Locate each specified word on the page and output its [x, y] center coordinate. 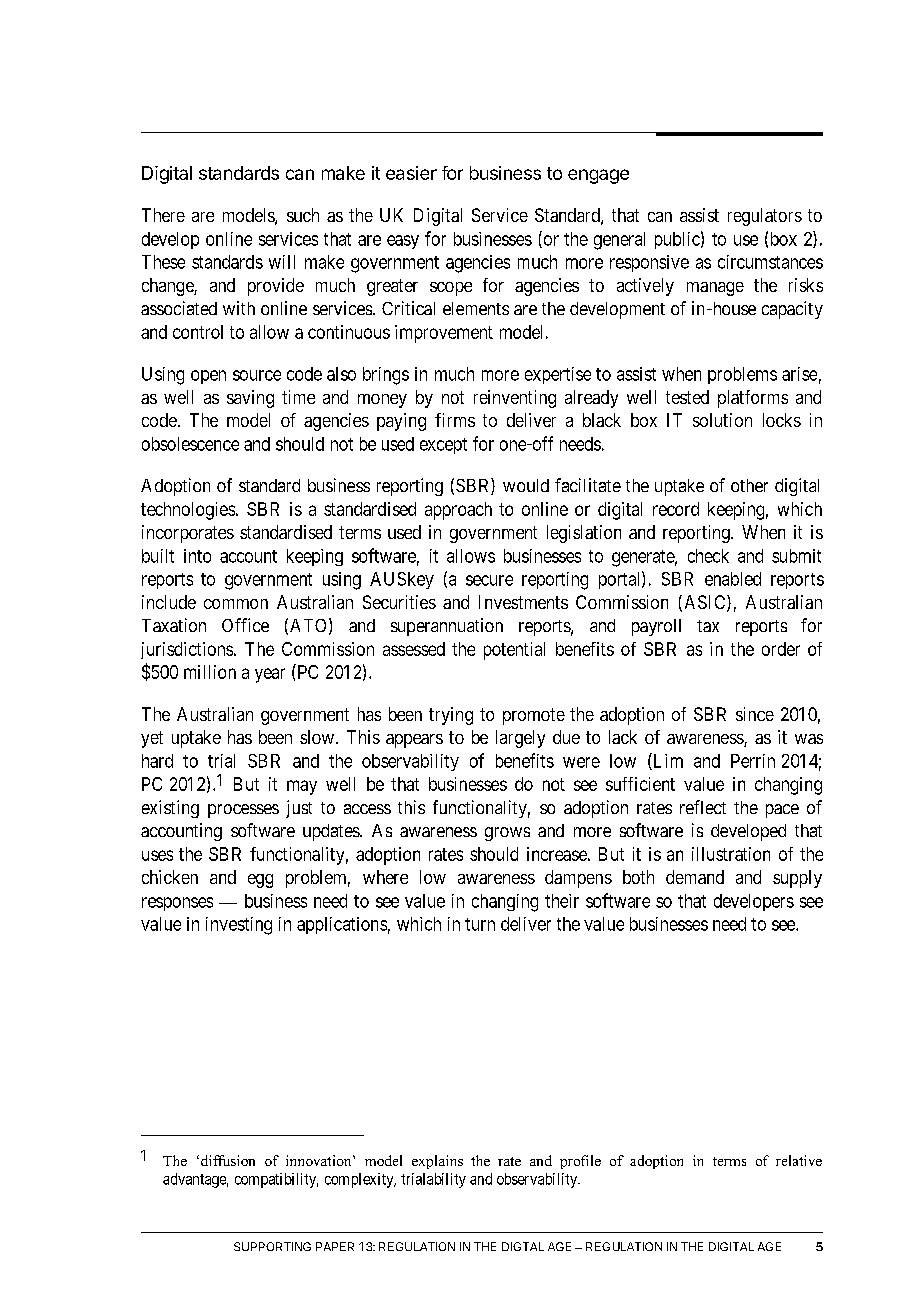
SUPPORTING [272, 1246]
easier [411, 173]
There [163, 215]
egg [260, 881]
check [708, 556]
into [197, 556]
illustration [731, 854]
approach [458, 511]
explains [437, 1162]
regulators [765, 217]
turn [480, 924]
